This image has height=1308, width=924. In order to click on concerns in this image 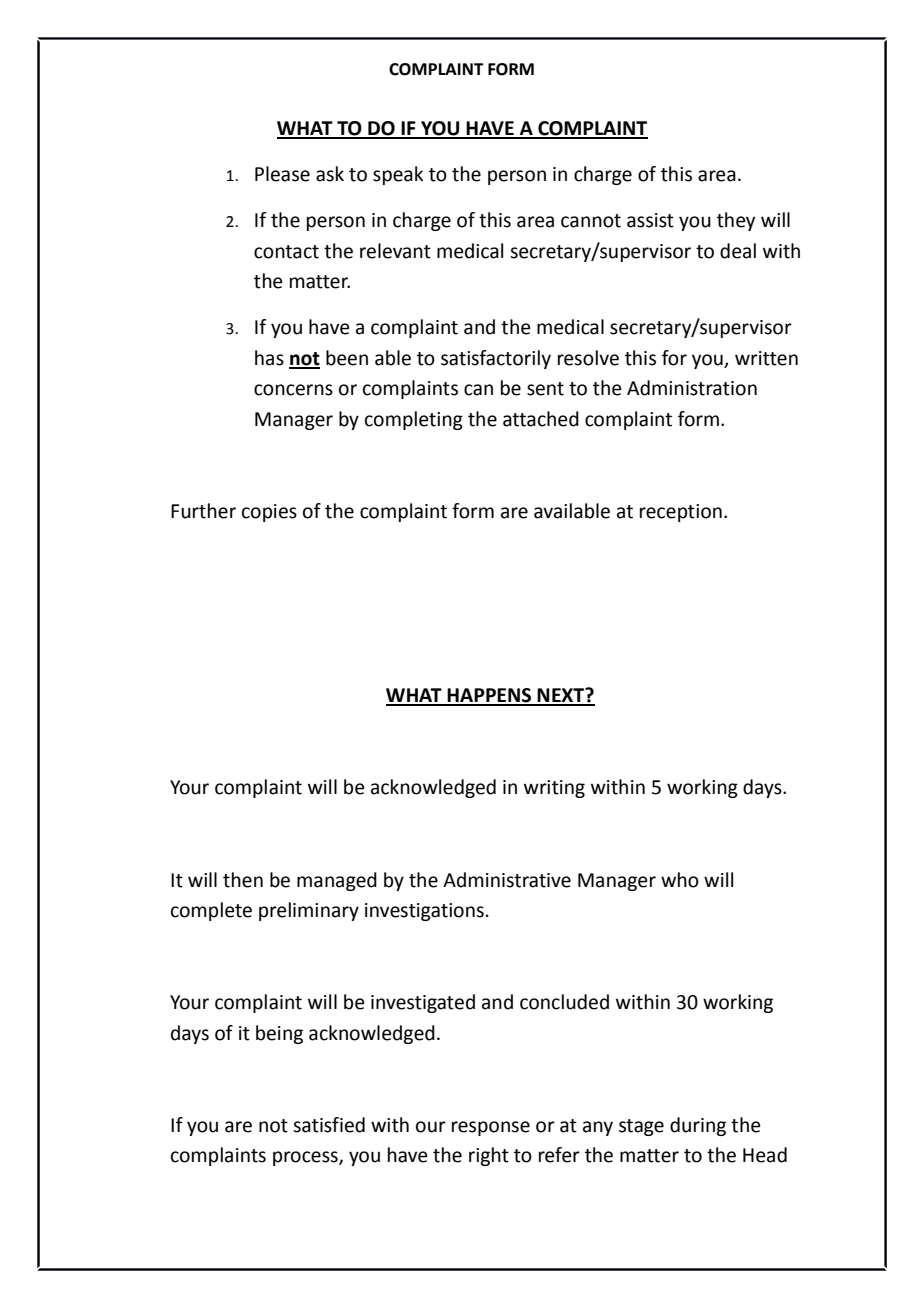, I will do `click(293, 390)`.
